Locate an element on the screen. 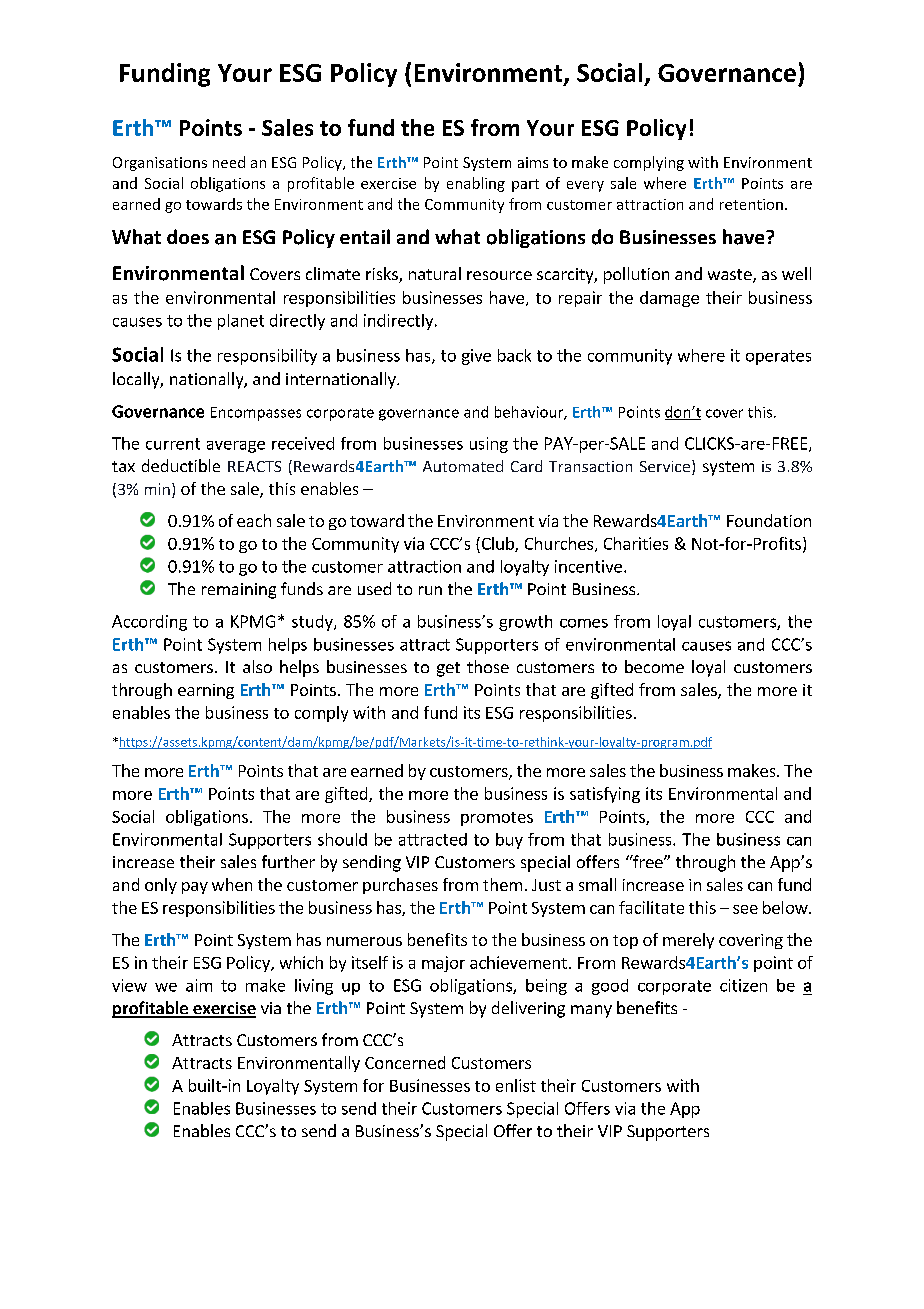  view is located at coordinates (129, 985).
